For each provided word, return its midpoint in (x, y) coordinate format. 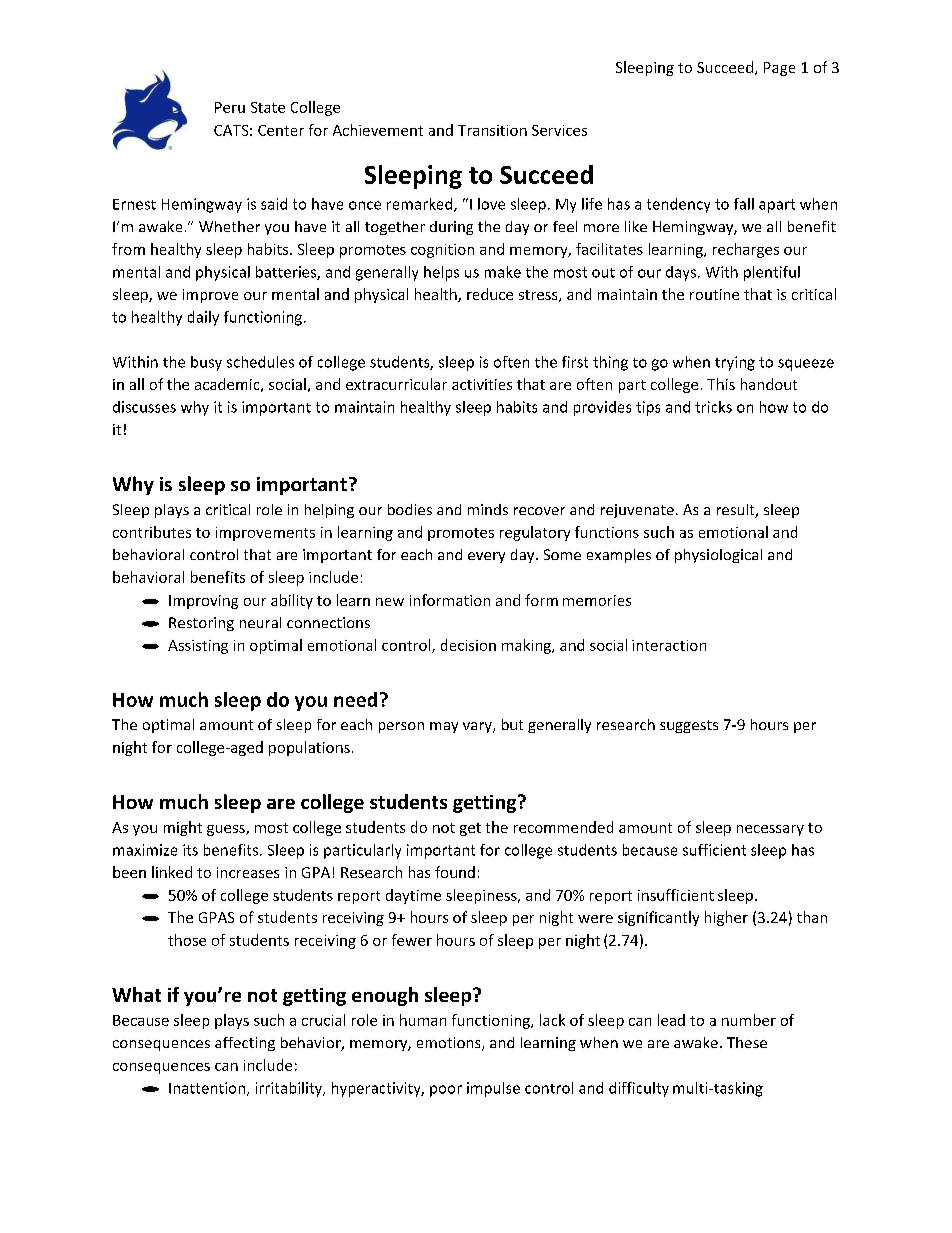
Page (779, 69)
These (747, 1042)
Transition (492, 130)
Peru (230, 107)
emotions (450, 1044)
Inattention (207, 1088)
